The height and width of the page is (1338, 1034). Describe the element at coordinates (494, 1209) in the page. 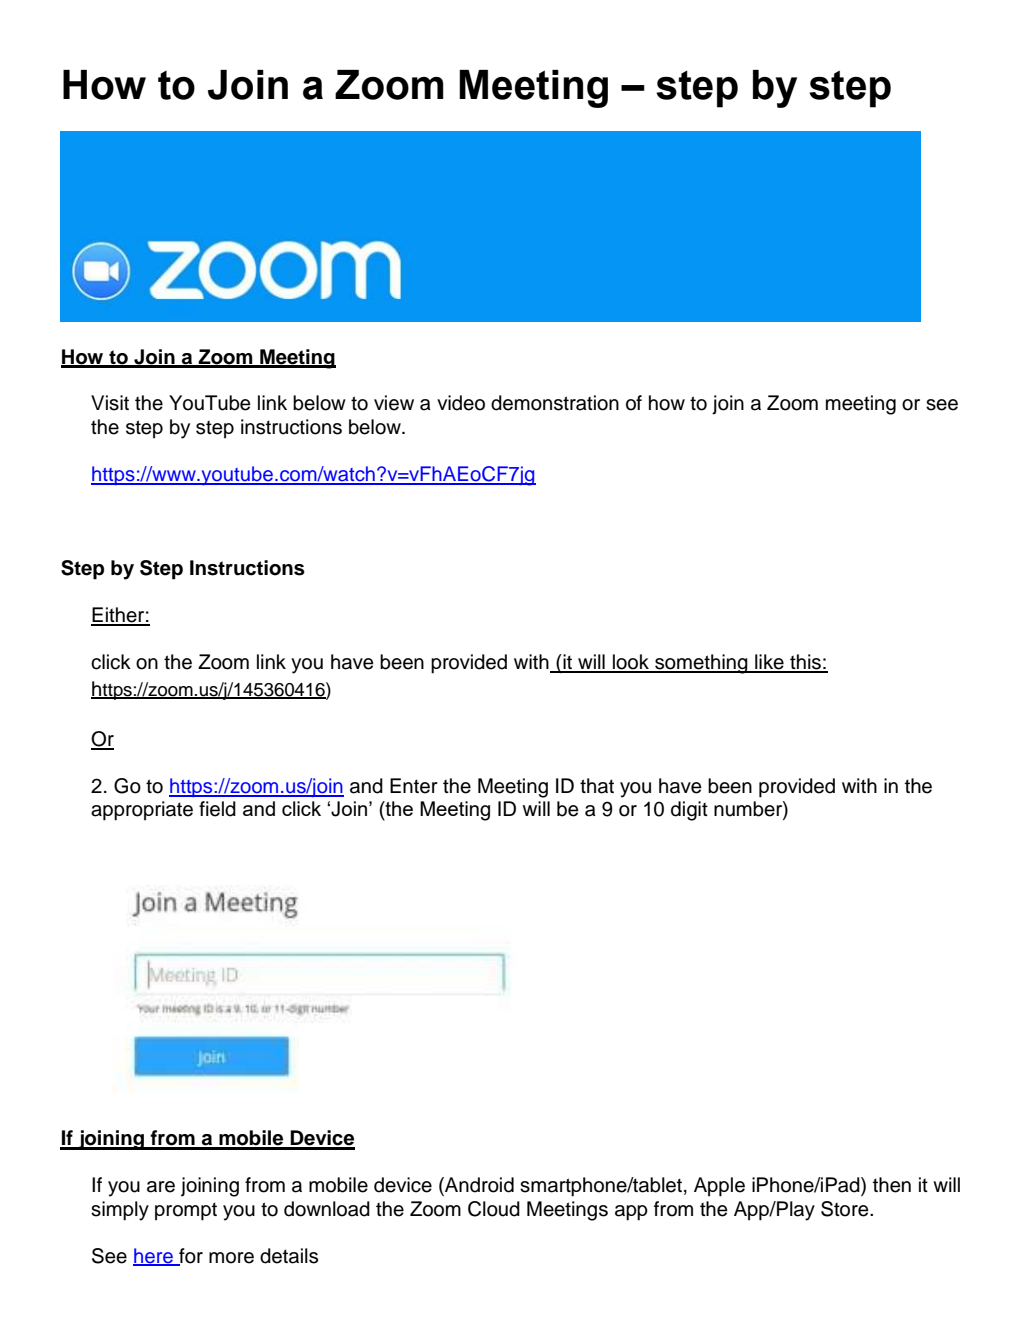

I see `Cloud` at that location.
